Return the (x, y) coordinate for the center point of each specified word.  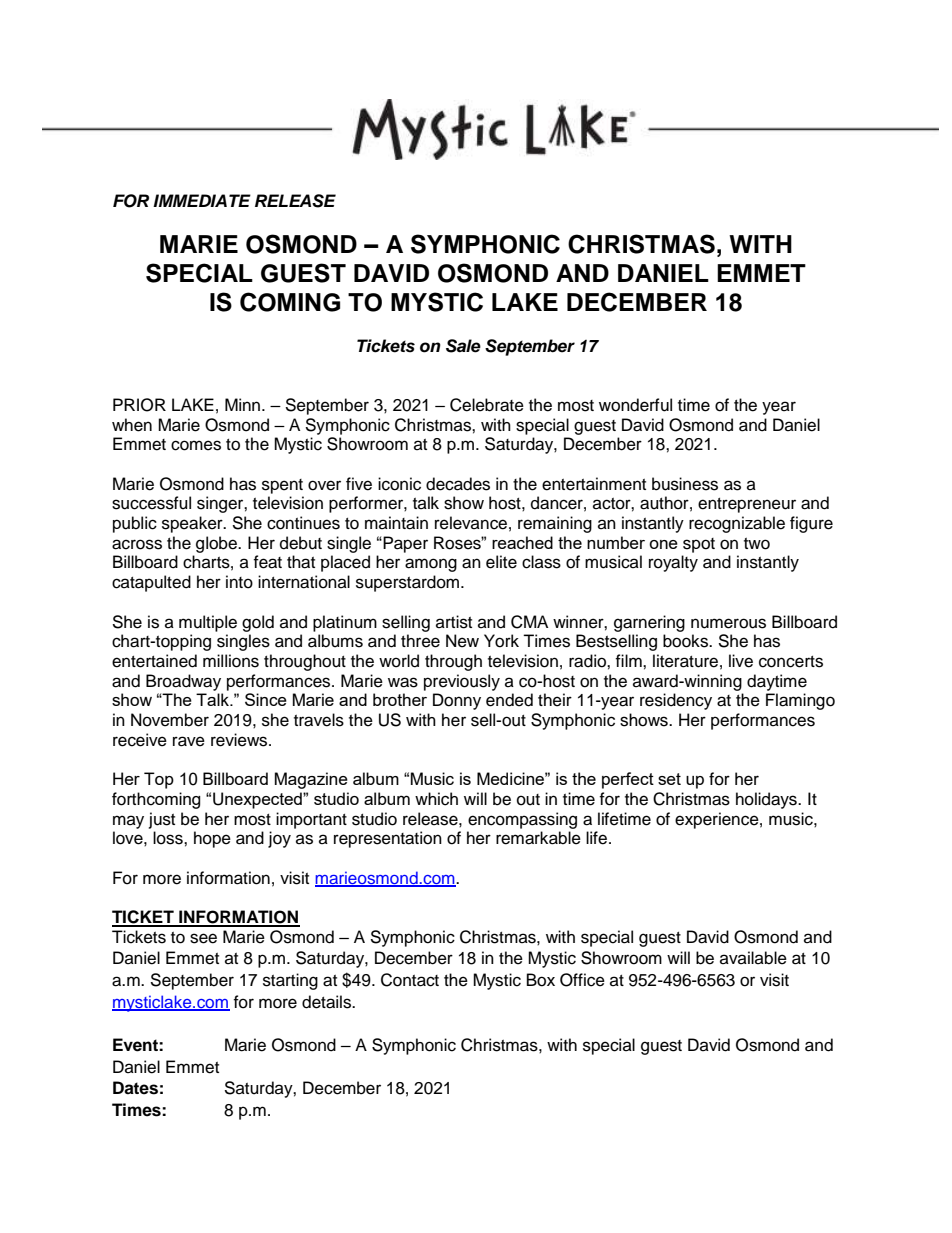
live (741, 661)
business (685, 484)
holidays (767, 800)
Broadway (183, 682)
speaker (193, 524)
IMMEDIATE (202, 200)
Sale (463, 346)
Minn (244, 404)
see (203, 938)
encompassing (522, 820)
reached (522, 542)
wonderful (635, 405)
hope (212, 839)
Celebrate (487, 405)
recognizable (737, 524)
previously (462, 682)
